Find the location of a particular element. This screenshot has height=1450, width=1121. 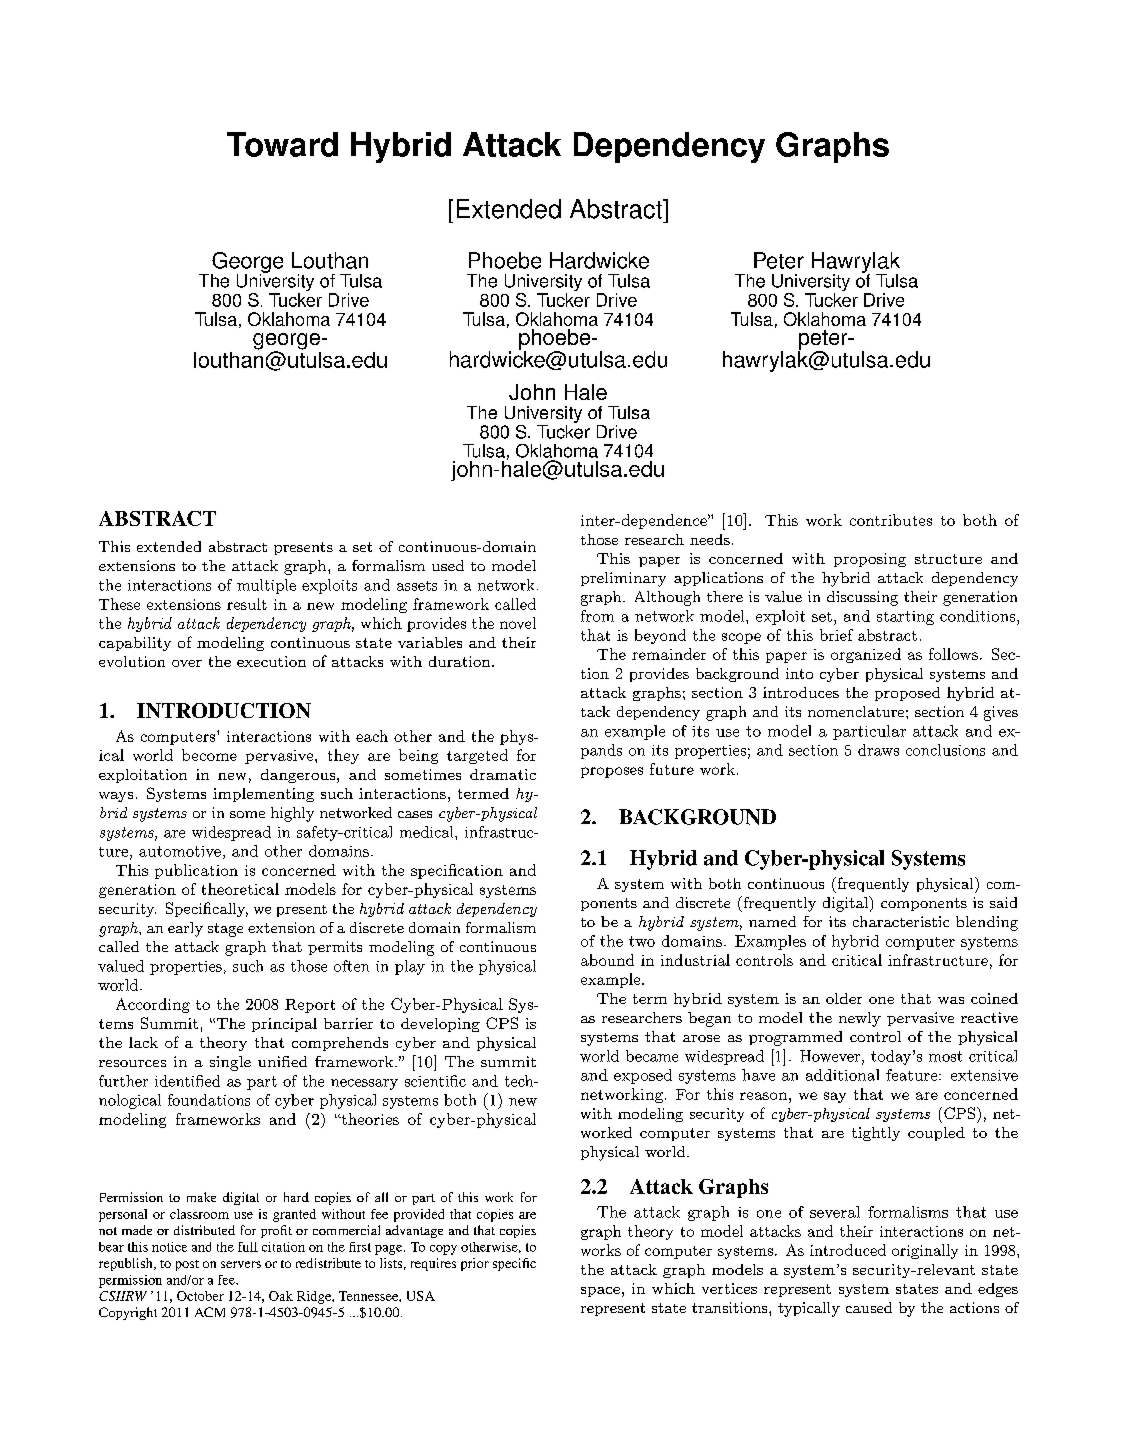

become is located at coordinates (209, 755).
